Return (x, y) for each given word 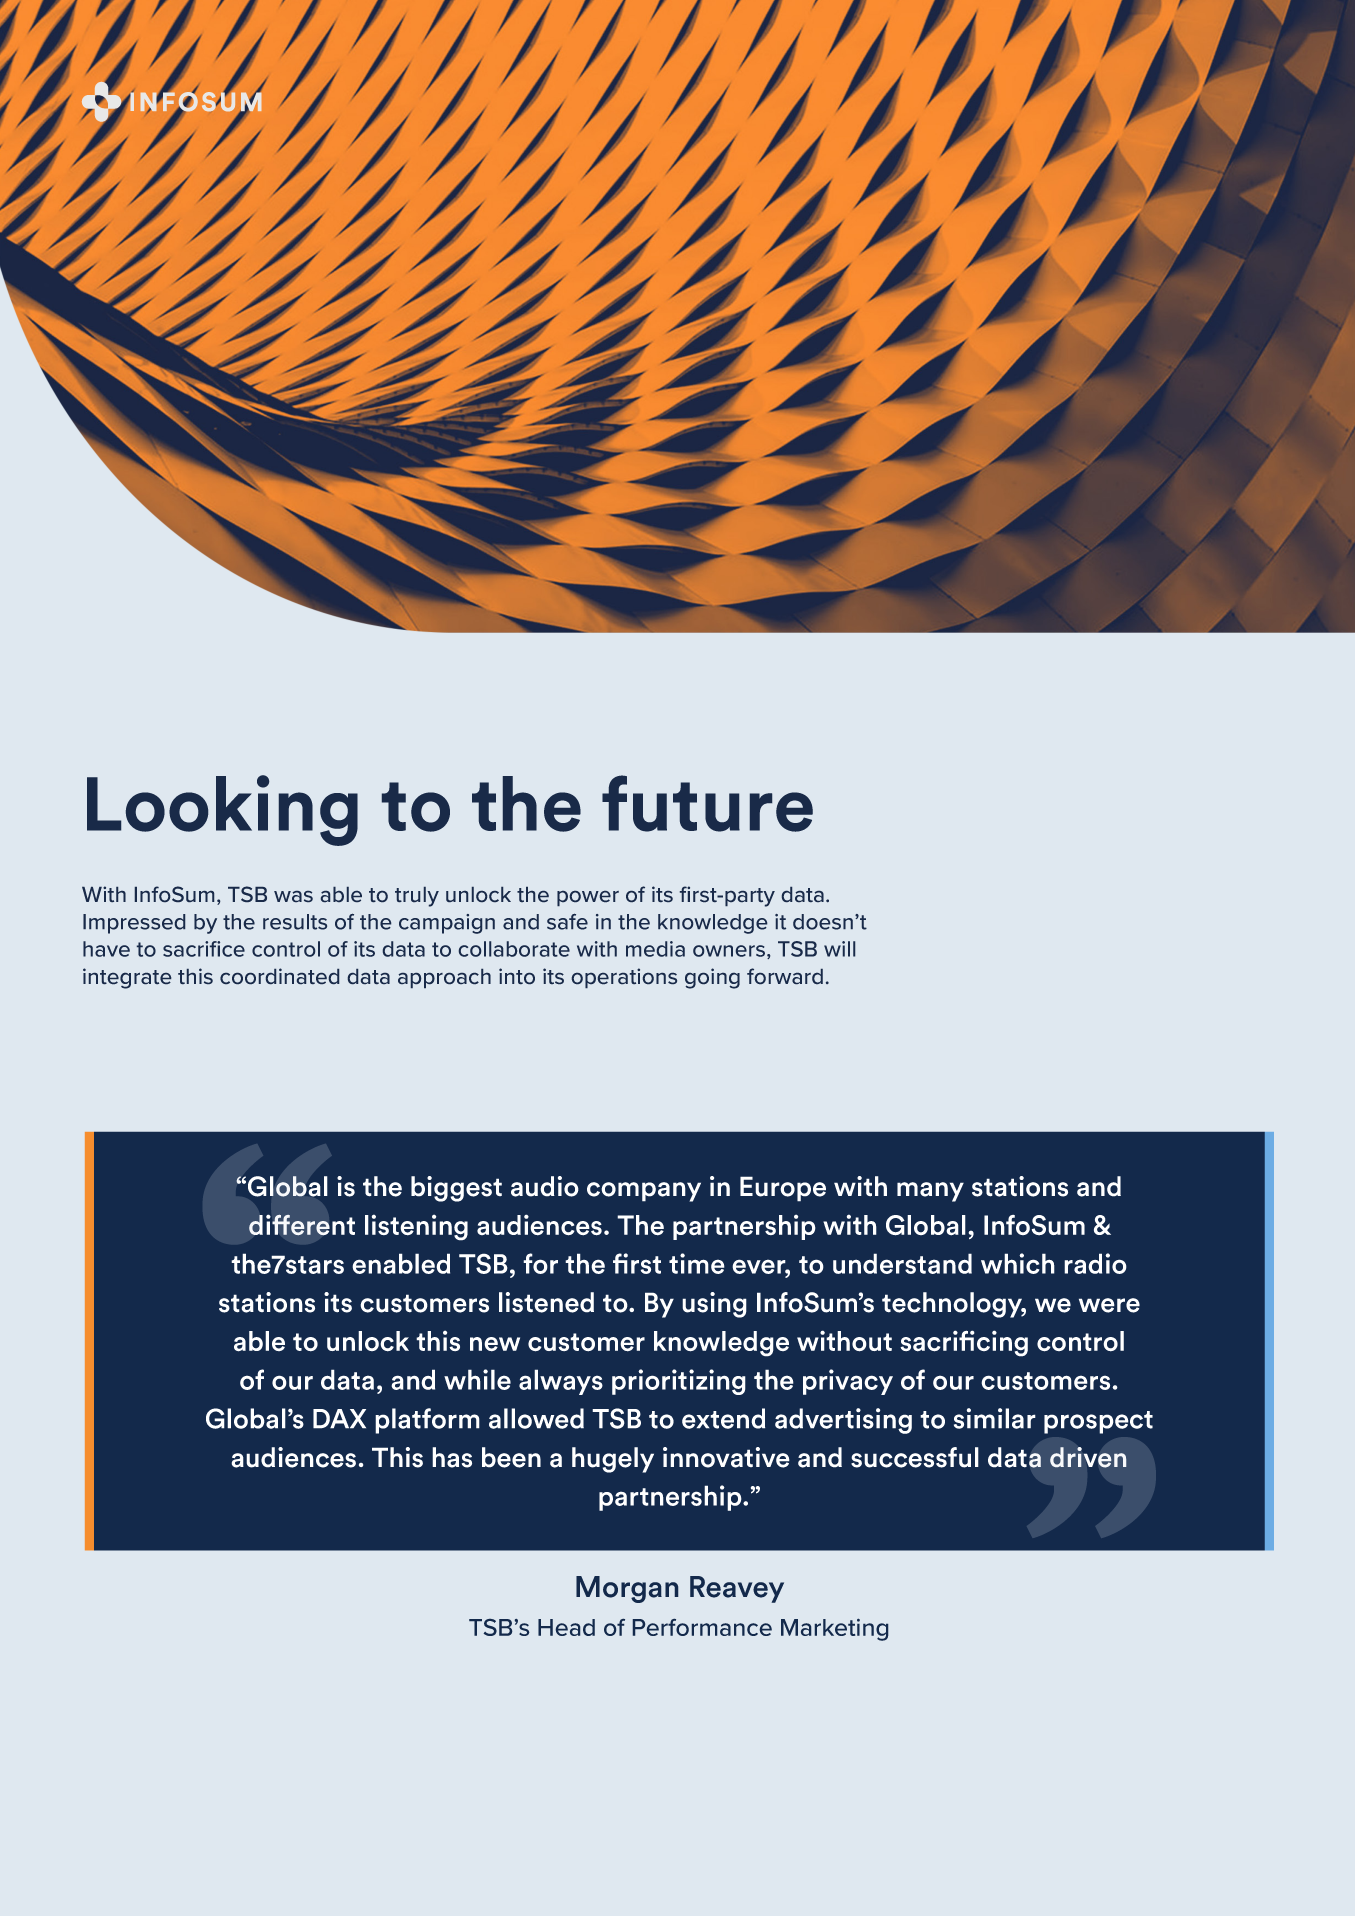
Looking (222, 810)
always (561, 1382)
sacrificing (964, 1343)
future (707, 803)
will (839, 949)
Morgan (627, 1589)
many (930, 1192)
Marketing (834, 1630)
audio (545, 1186)
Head (566, 1627)
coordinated (279, 976)
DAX (339, 1419)
